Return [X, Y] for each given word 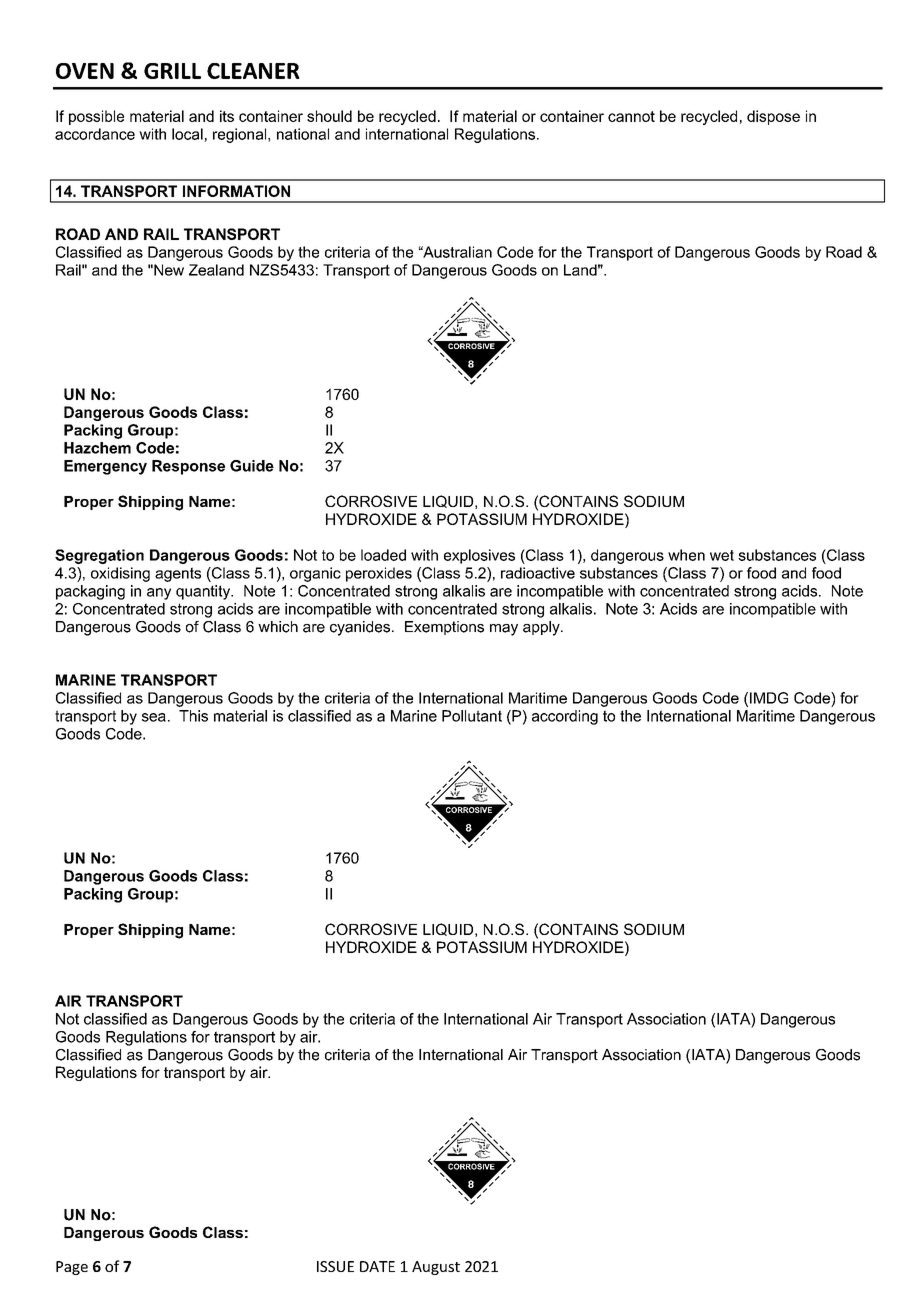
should [329, 116]
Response [188, 467]
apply [542, 628]
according [565, 717]
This [193, 716]
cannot [631, 116]
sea [154, 717]
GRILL [172, 71]
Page [72, 1268]
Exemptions [444, 628]
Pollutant [472, 716]
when [686, 555]
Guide [252, 466]
